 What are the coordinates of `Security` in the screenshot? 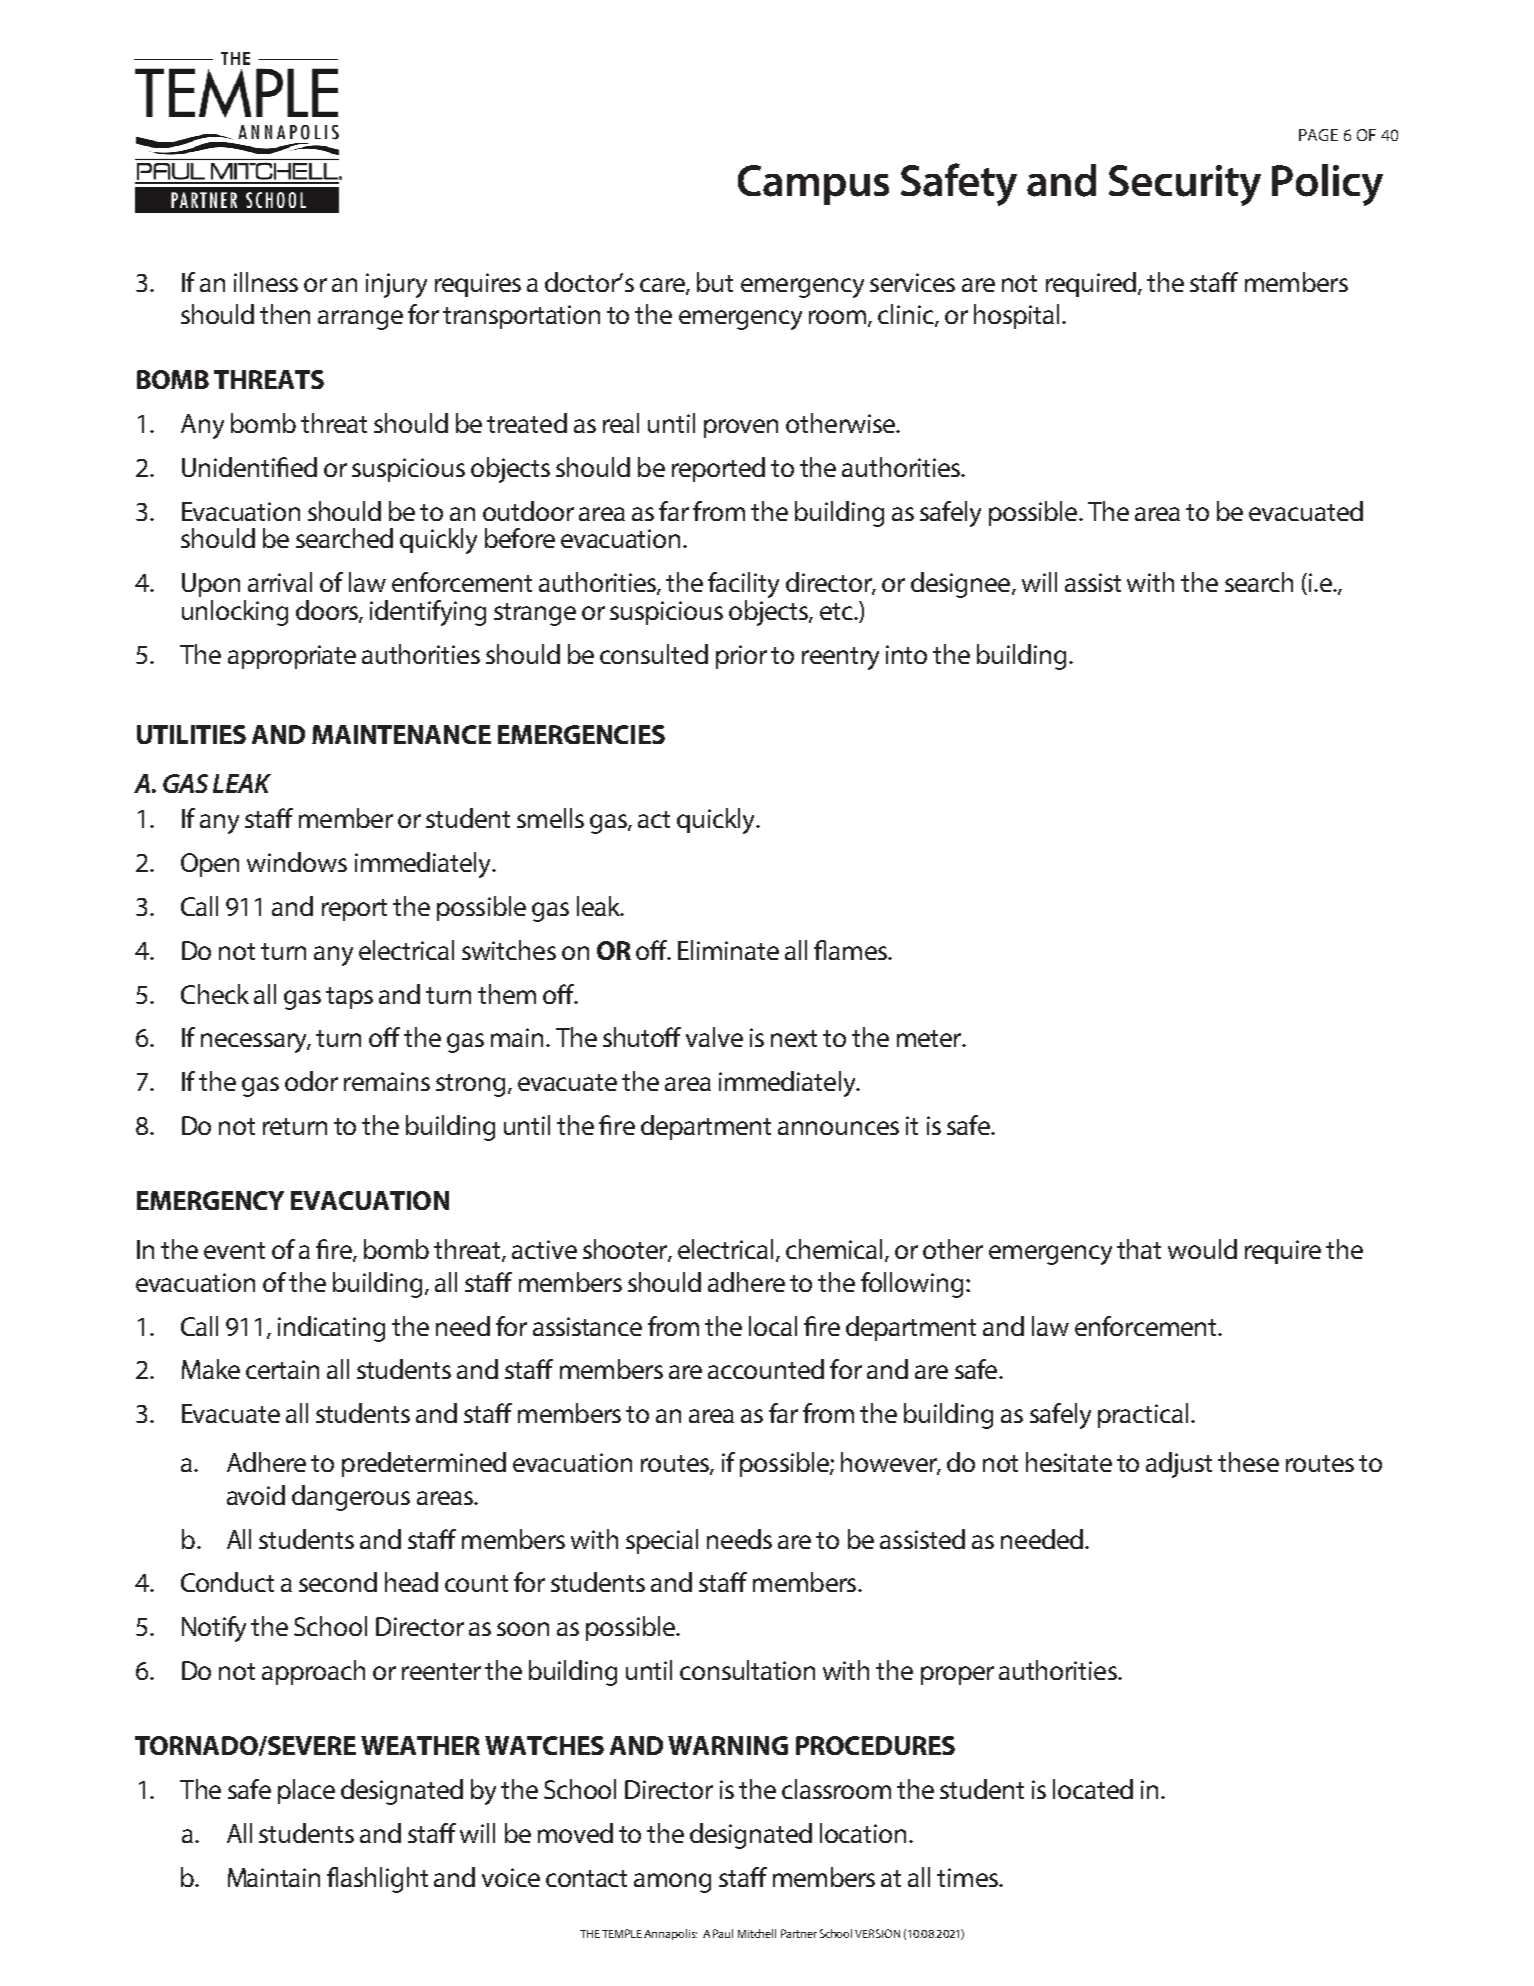 It's located at (1185, 185).
